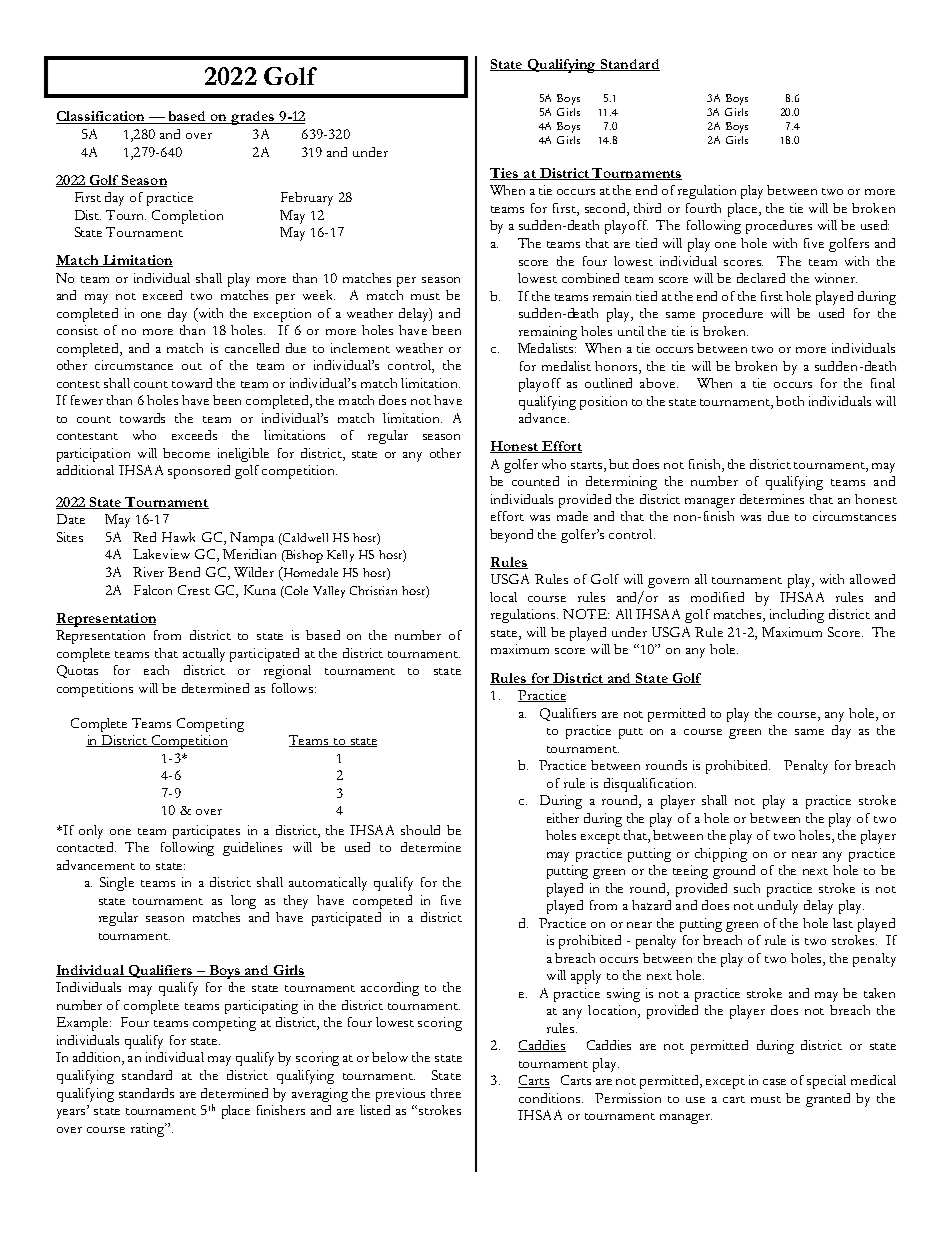  What do you see at coordinates (647, 208) in the page?
I see `third` at bounding box center [647, 208].
